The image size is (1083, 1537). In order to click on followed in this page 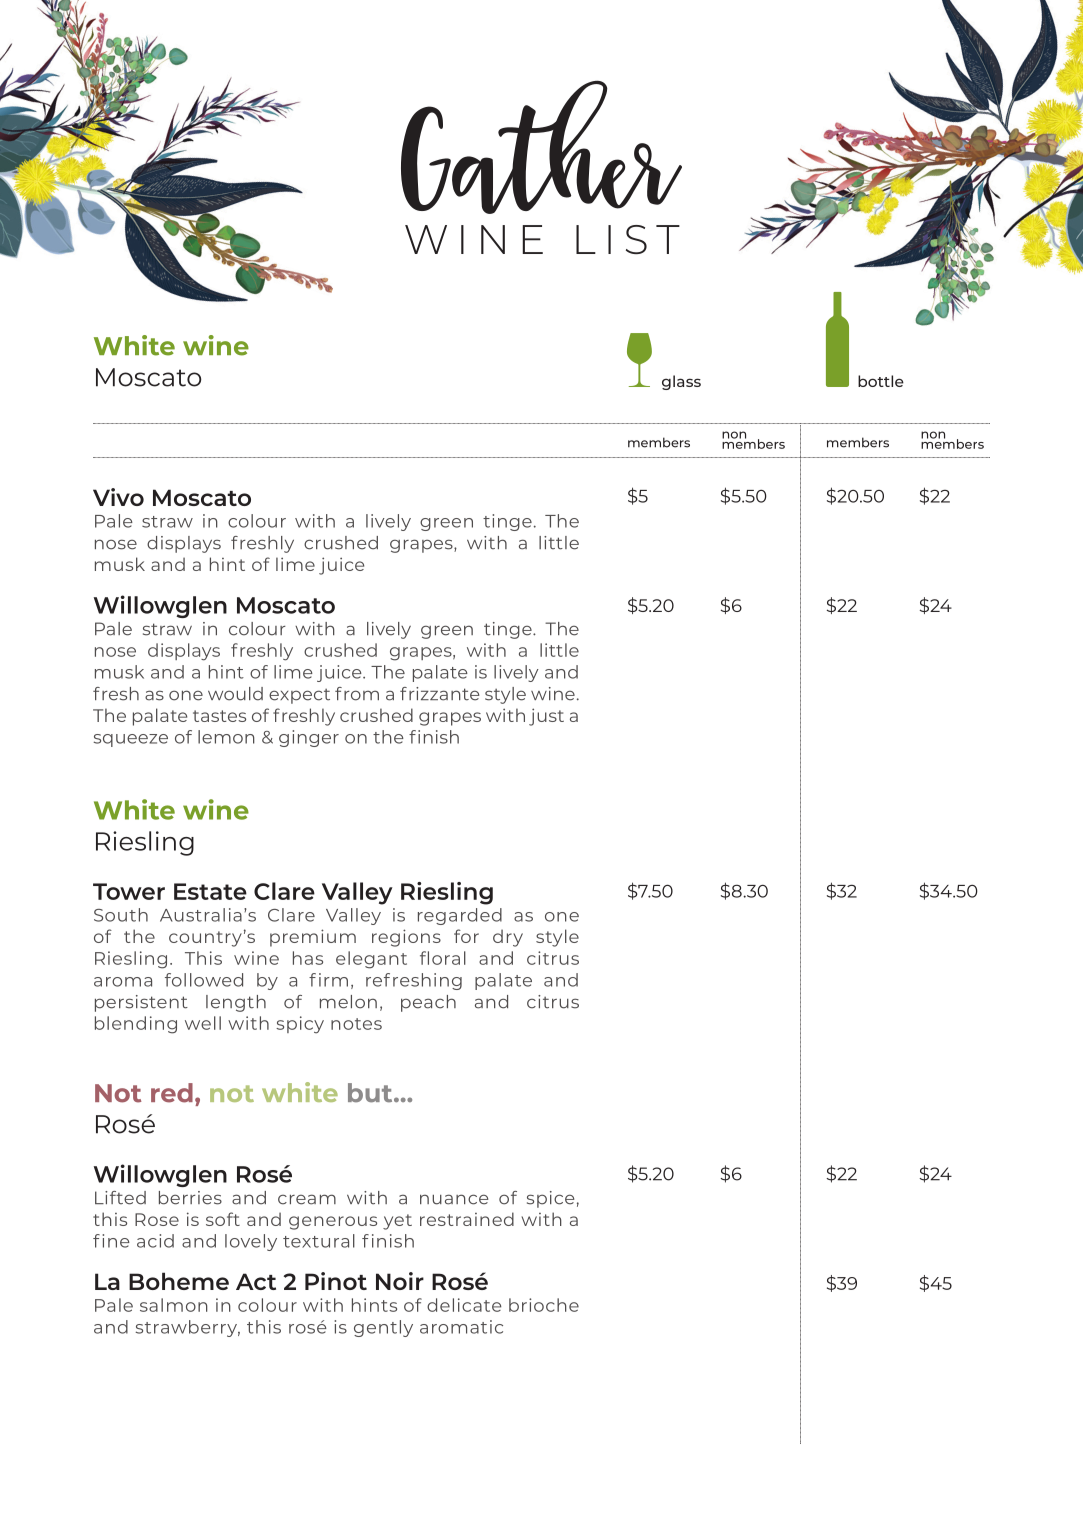, I will do `click(204, 980)`.
